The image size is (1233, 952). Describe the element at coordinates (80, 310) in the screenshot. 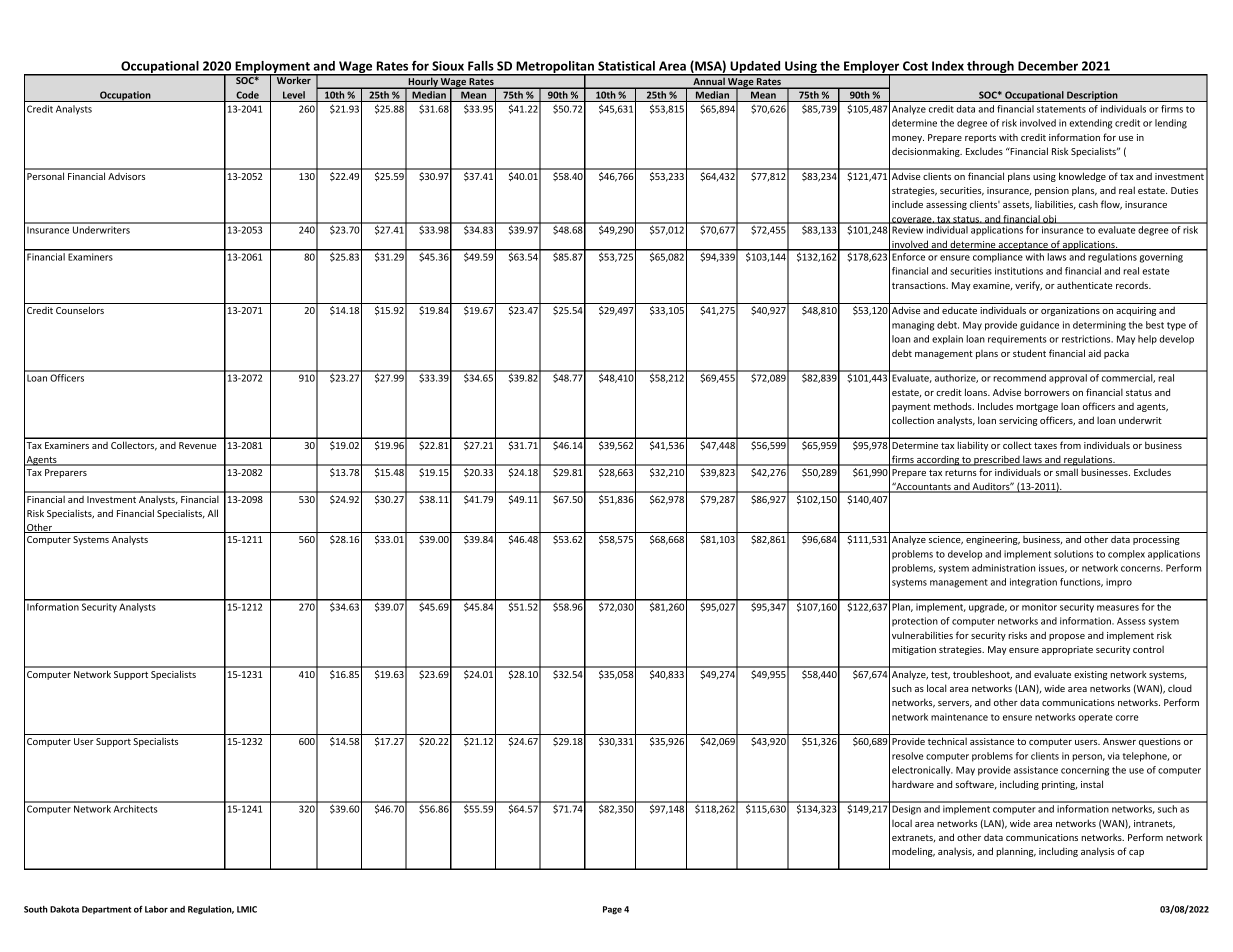

I see `Counselors` at that location.
